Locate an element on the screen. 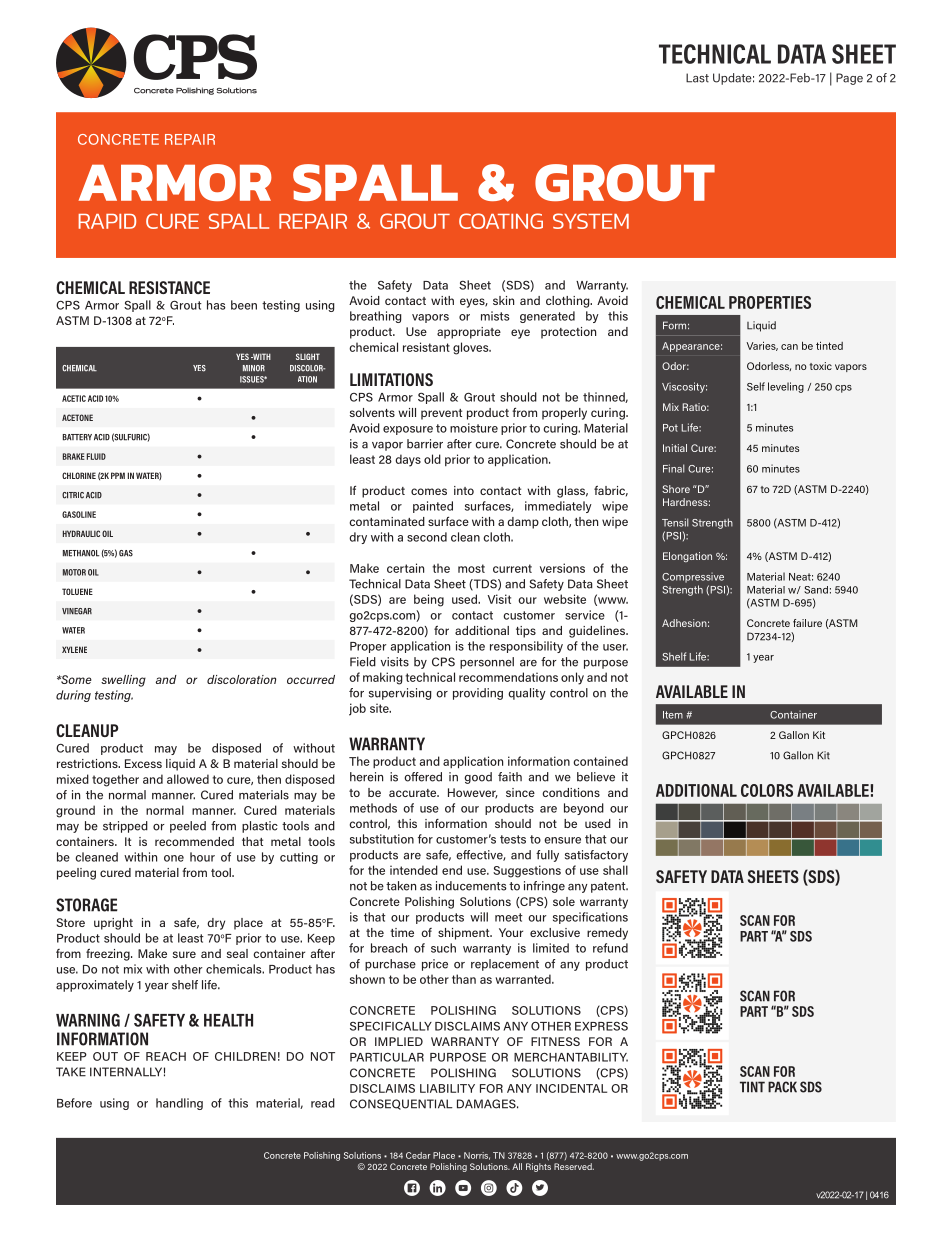 The width and height of the screenshot is (952, 1233). Page is located at coordinates (849, 79).
